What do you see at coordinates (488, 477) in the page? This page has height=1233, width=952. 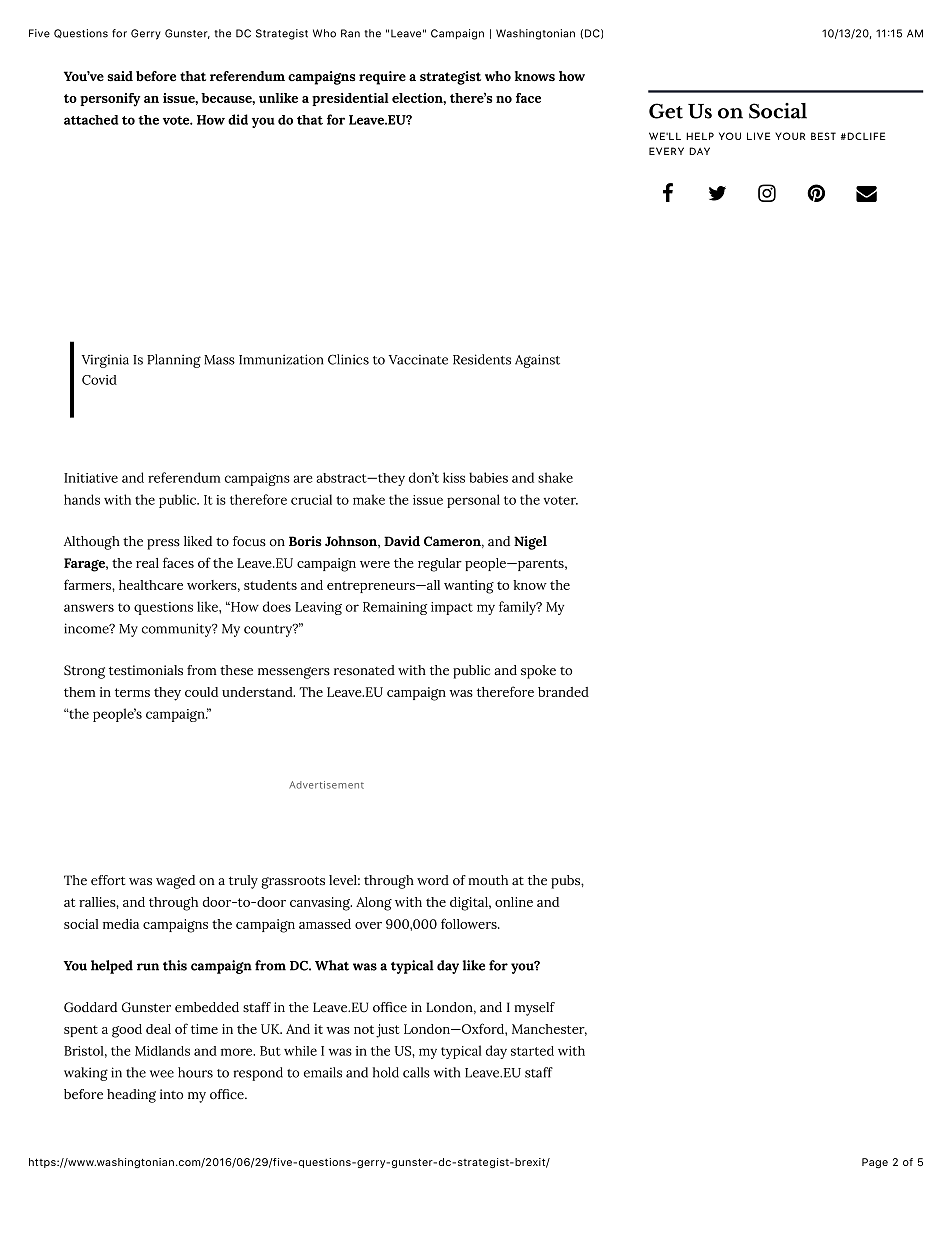 I see `babies` at bounding box center [488, 477].
